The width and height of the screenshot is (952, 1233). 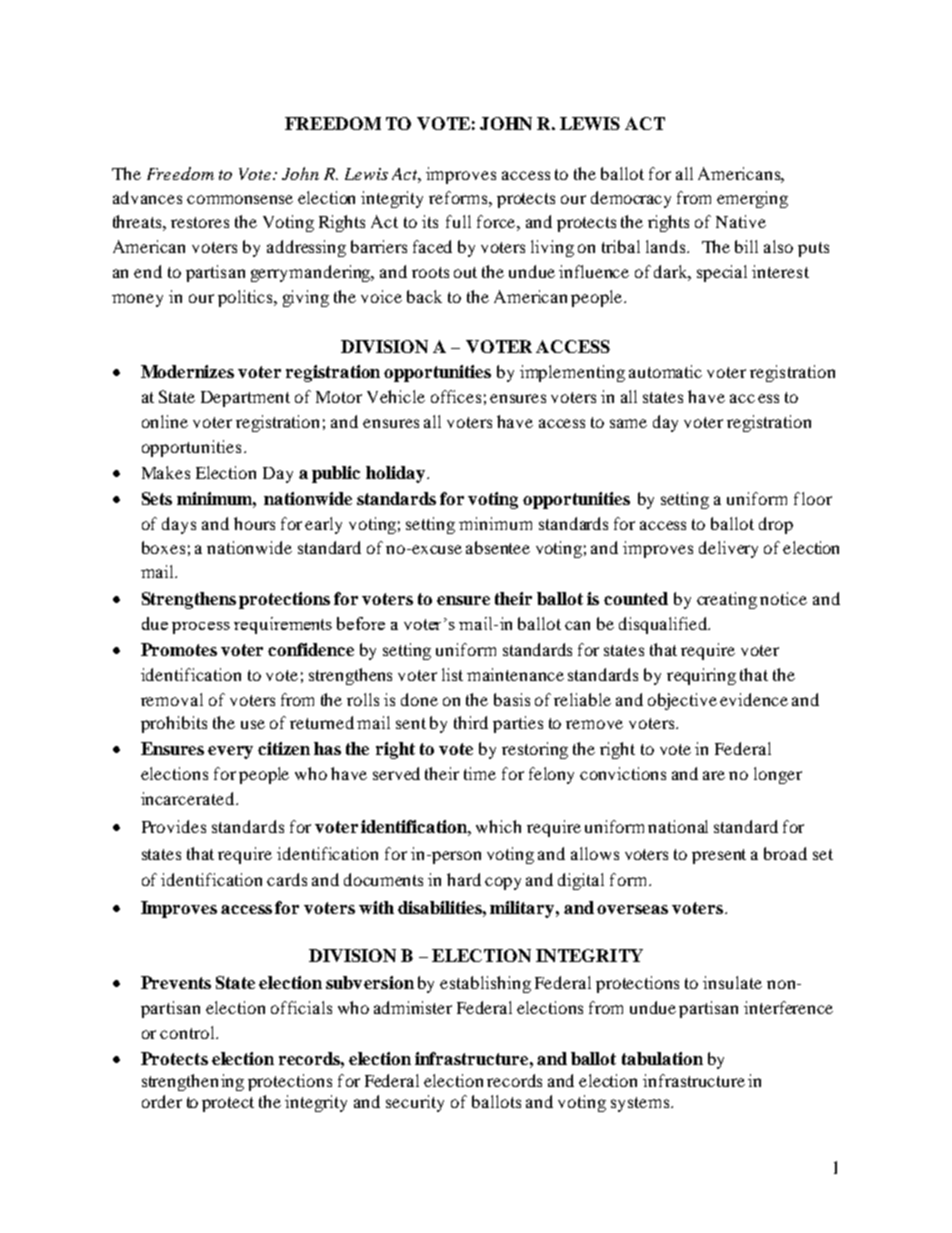 What do you see at coordinates (254, 523) in the screenshot?
I see `hours` at bounding box center [254, 523].
